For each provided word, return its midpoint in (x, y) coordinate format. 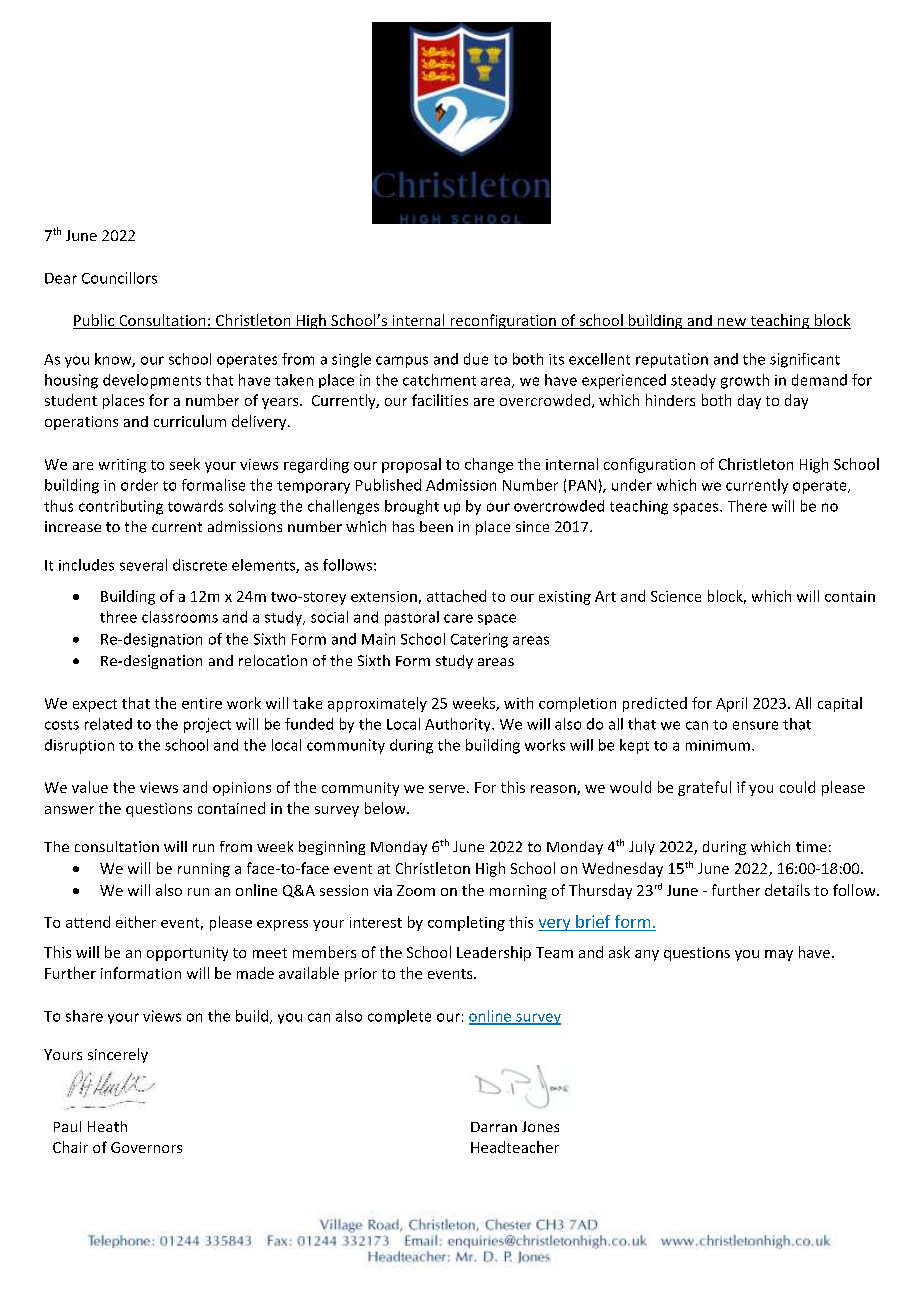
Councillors (119, 278)
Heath (107, 1126)
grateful (704, 788)
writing (122, 466)
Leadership (494, 953)
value (90, 787)
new (732, 323)
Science (676, 596)
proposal (411, 465)
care (458, 618)
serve (447, 789)
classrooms (180, 617)
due (476, 359)
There (747, 506)
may (779, 955)
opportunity (187, 954)
